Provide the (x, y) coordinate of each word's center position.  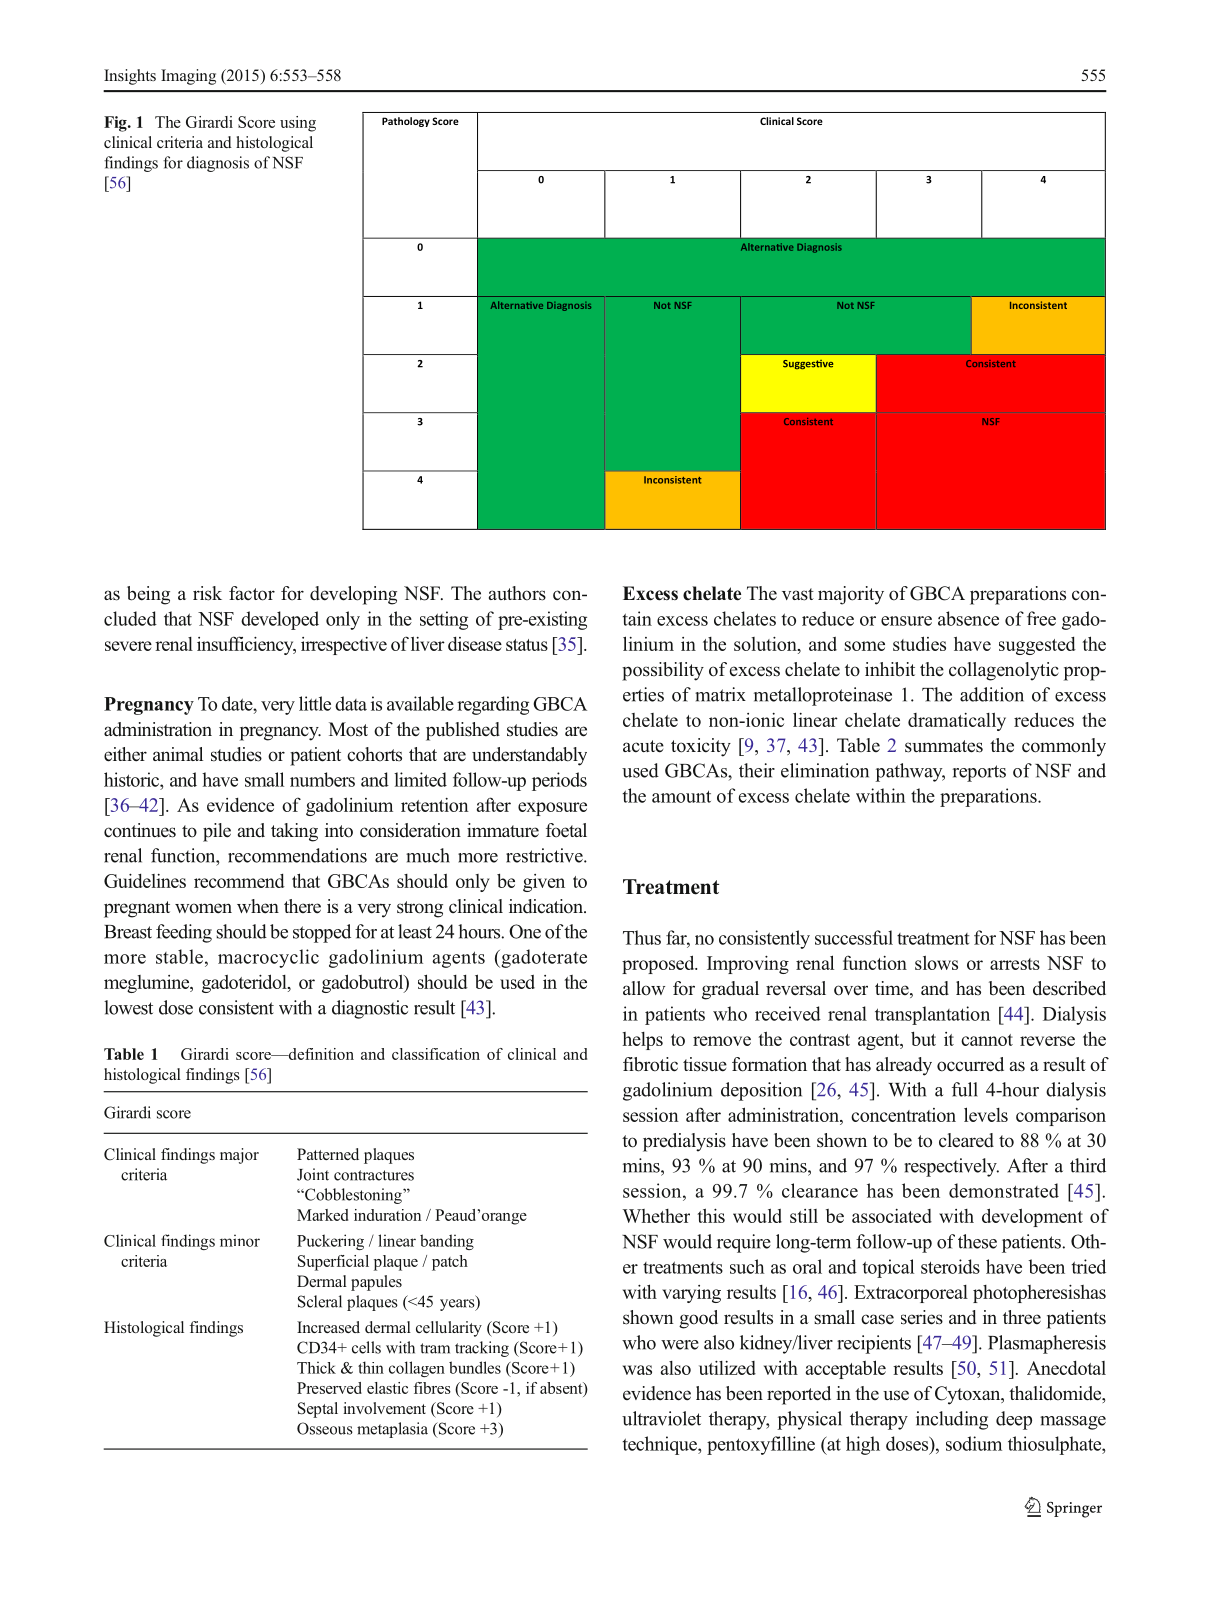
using (298, 124)
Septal (318, 1410)
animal (178, 754)
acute (643, 746)
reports (979, 773)
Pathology (406, 122)
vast (798, 594)
